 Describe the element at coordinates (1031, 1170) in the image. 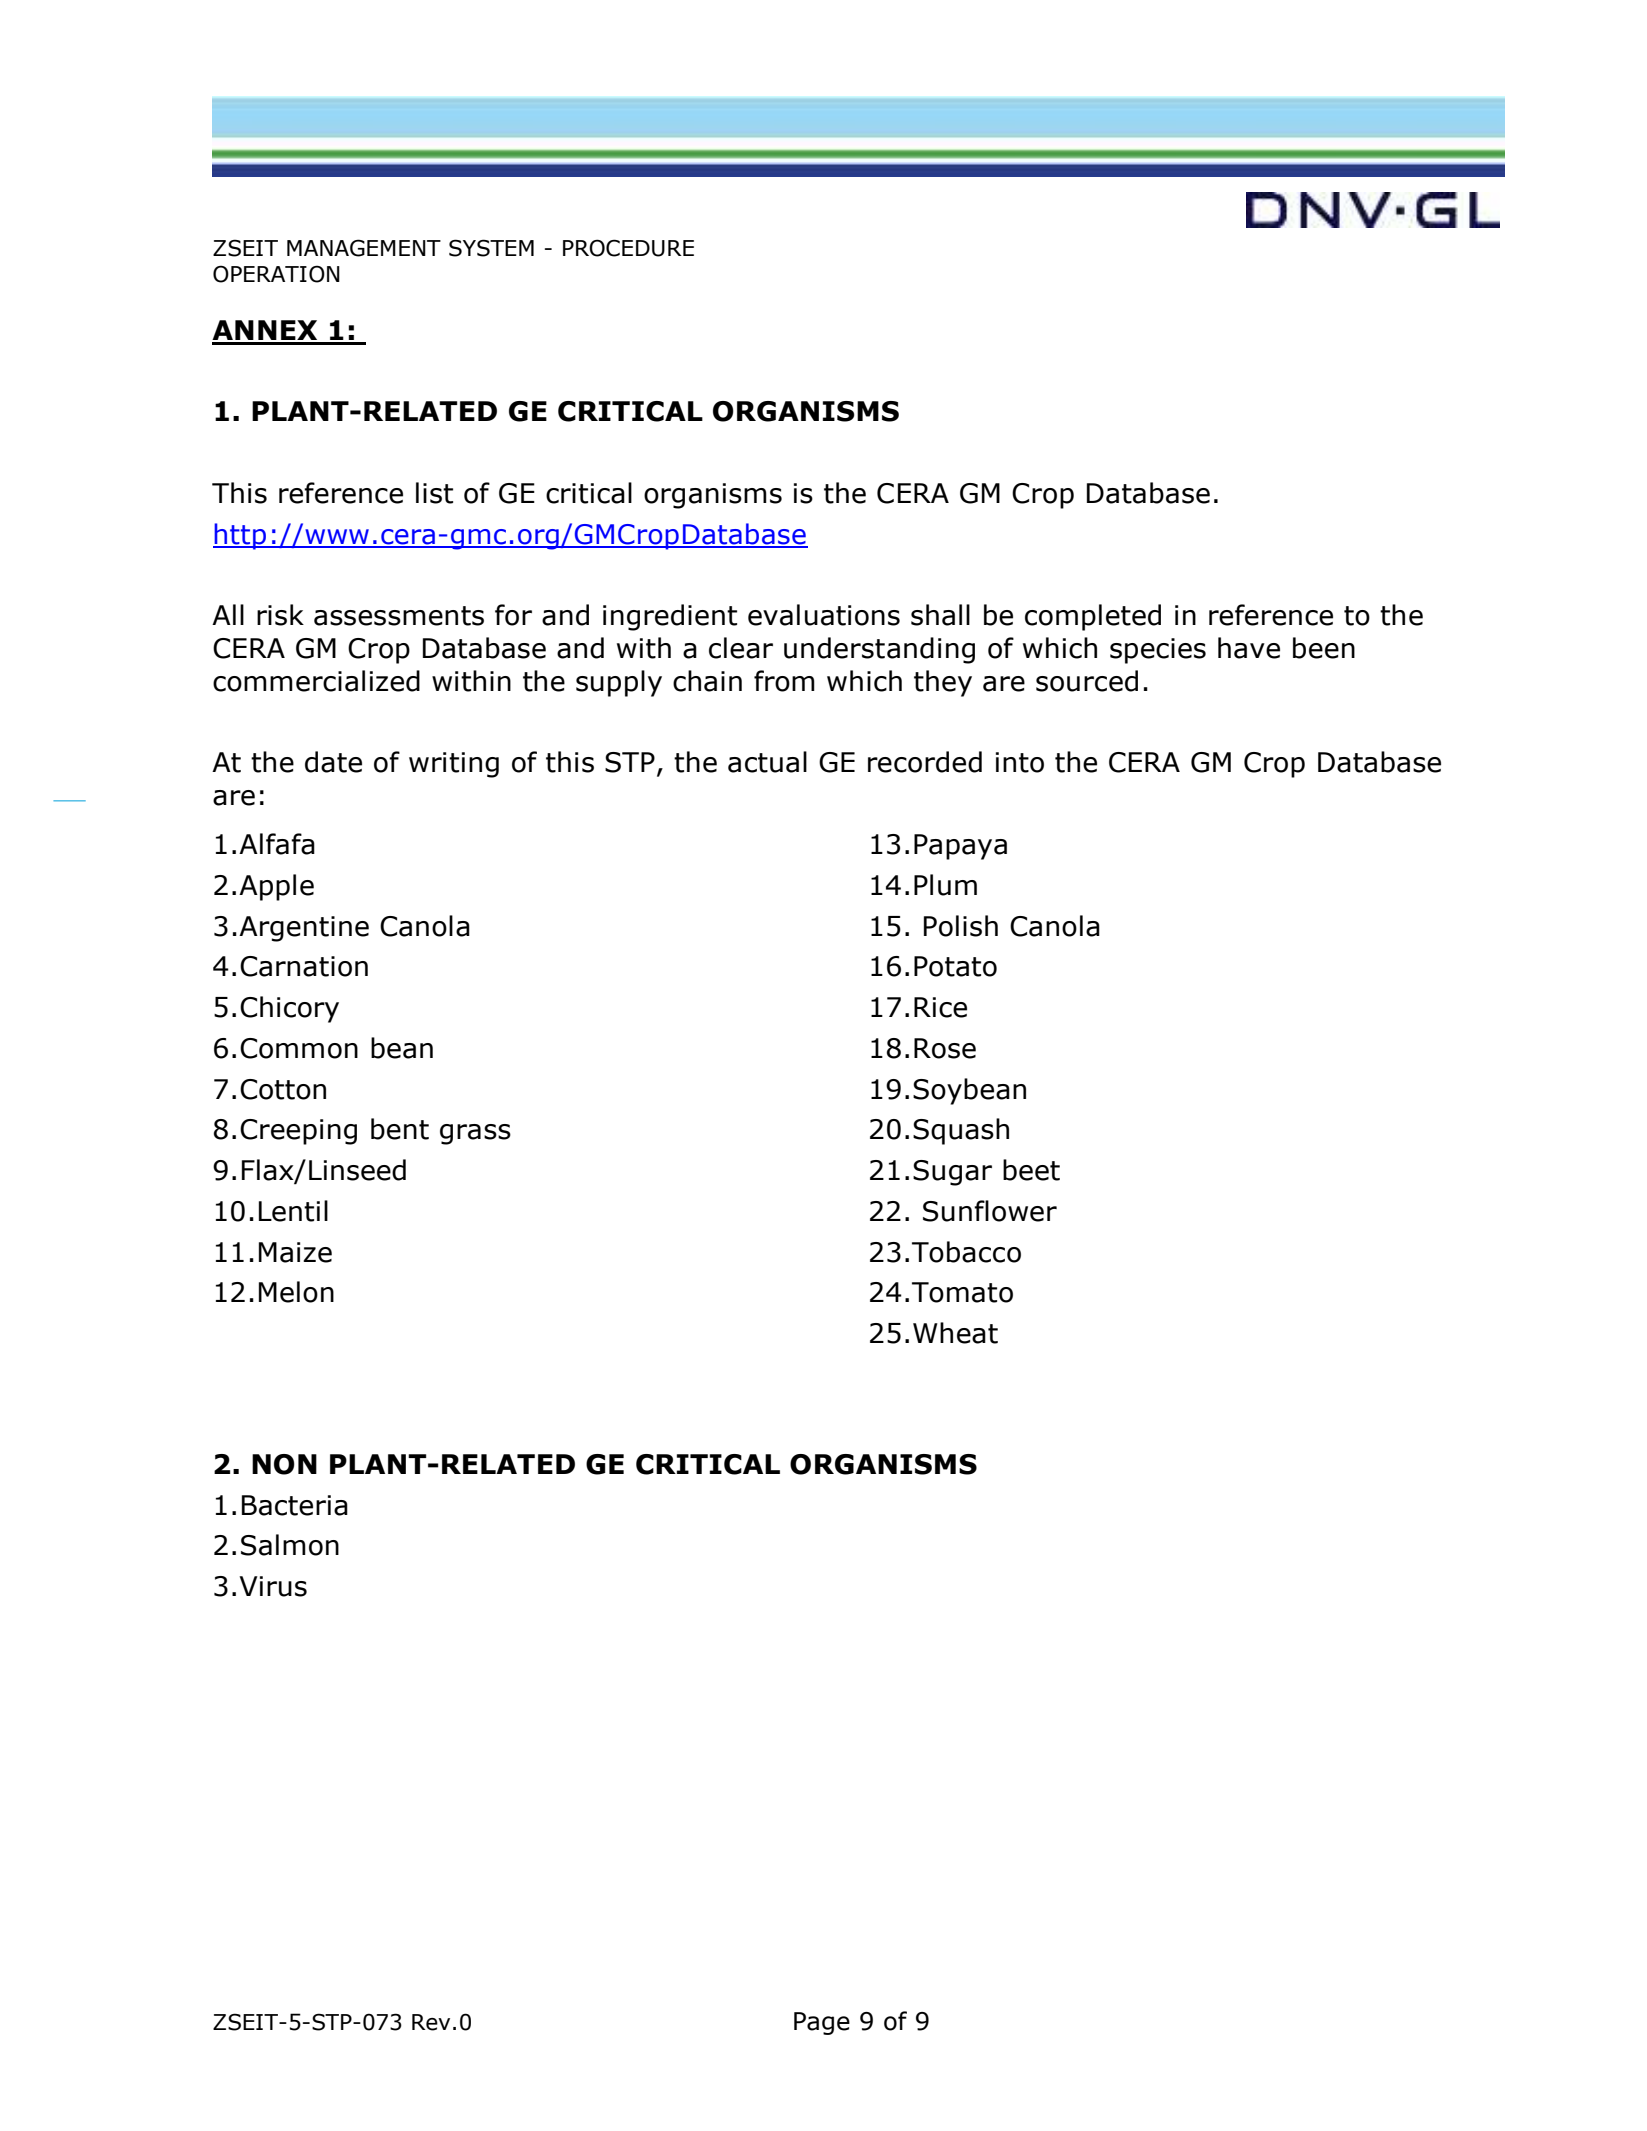

I see `beet` at that location.
